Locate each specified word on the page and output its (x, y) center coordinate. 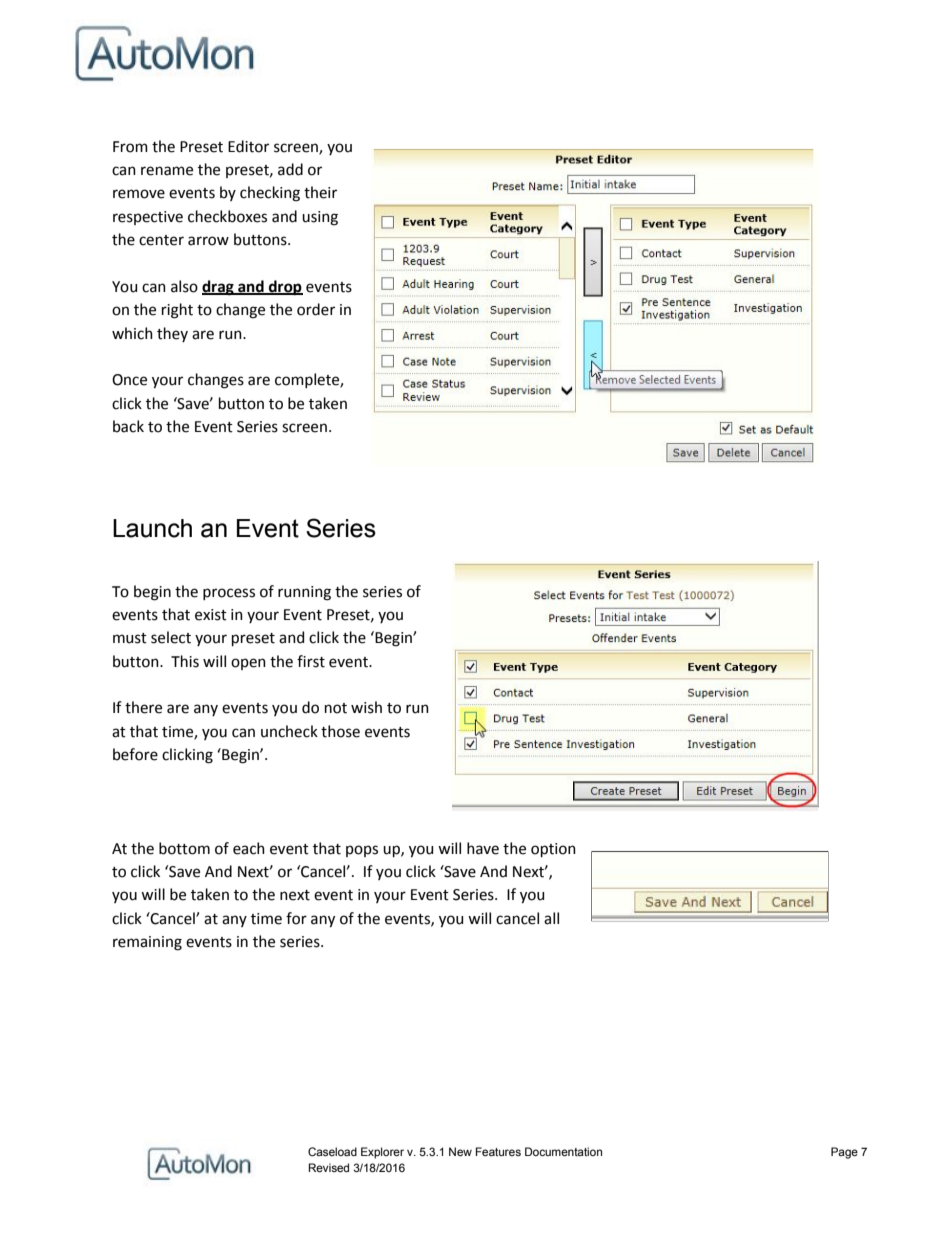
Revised (328, 1167)
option (553, 850)
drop (285, 288)
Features (498, 1151)
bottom (184, 848)
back (128, 426)
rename (167, 171)
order (316, 309)
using (320, 218)
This (185, 661)
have (483, 848)
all (551, 918)
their (320, 192)
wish (366, 707)
